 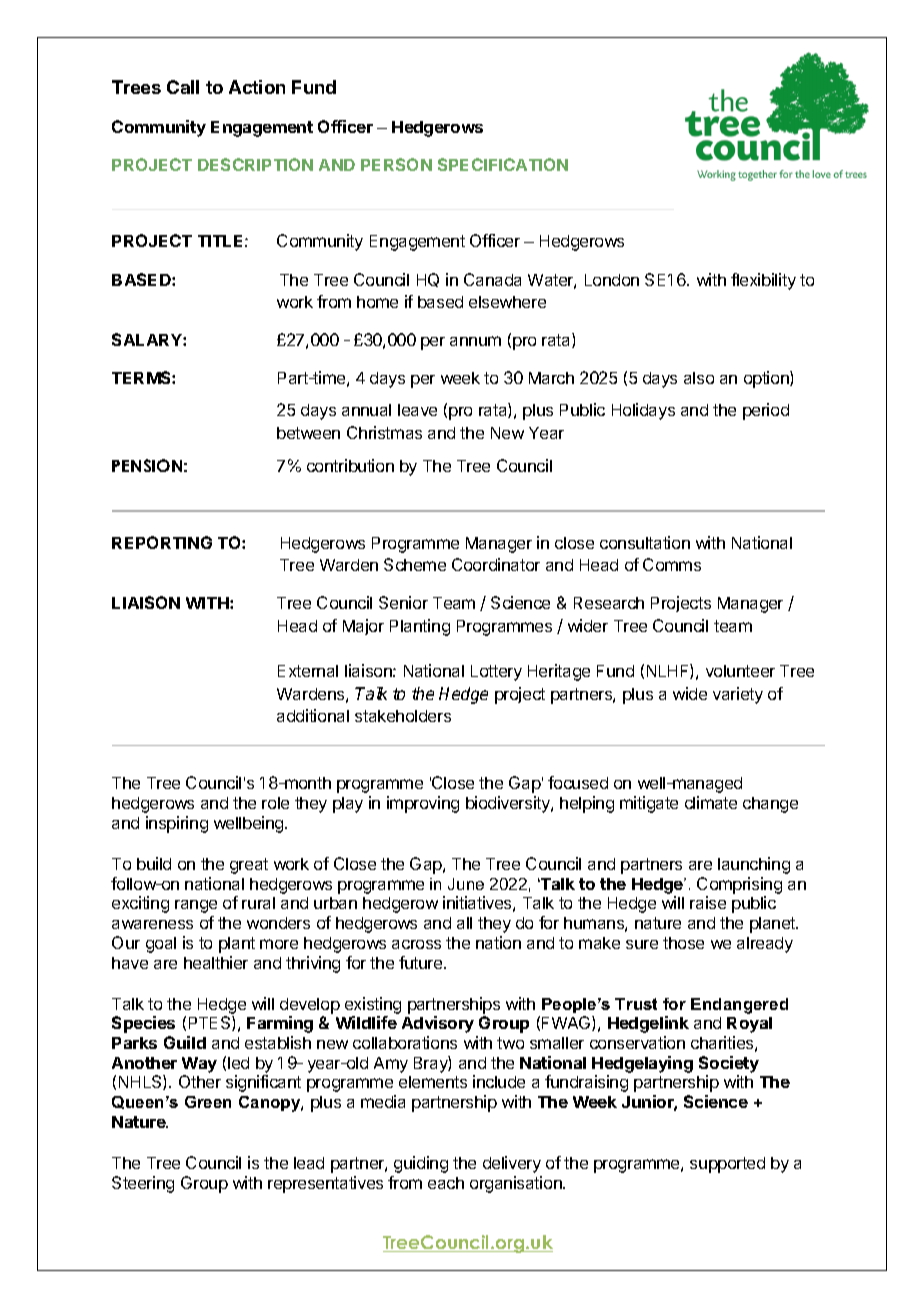 What do you see at coordinates (417, 410) in the screenshot?
I see `leave` at bounding box center [417, 410].
